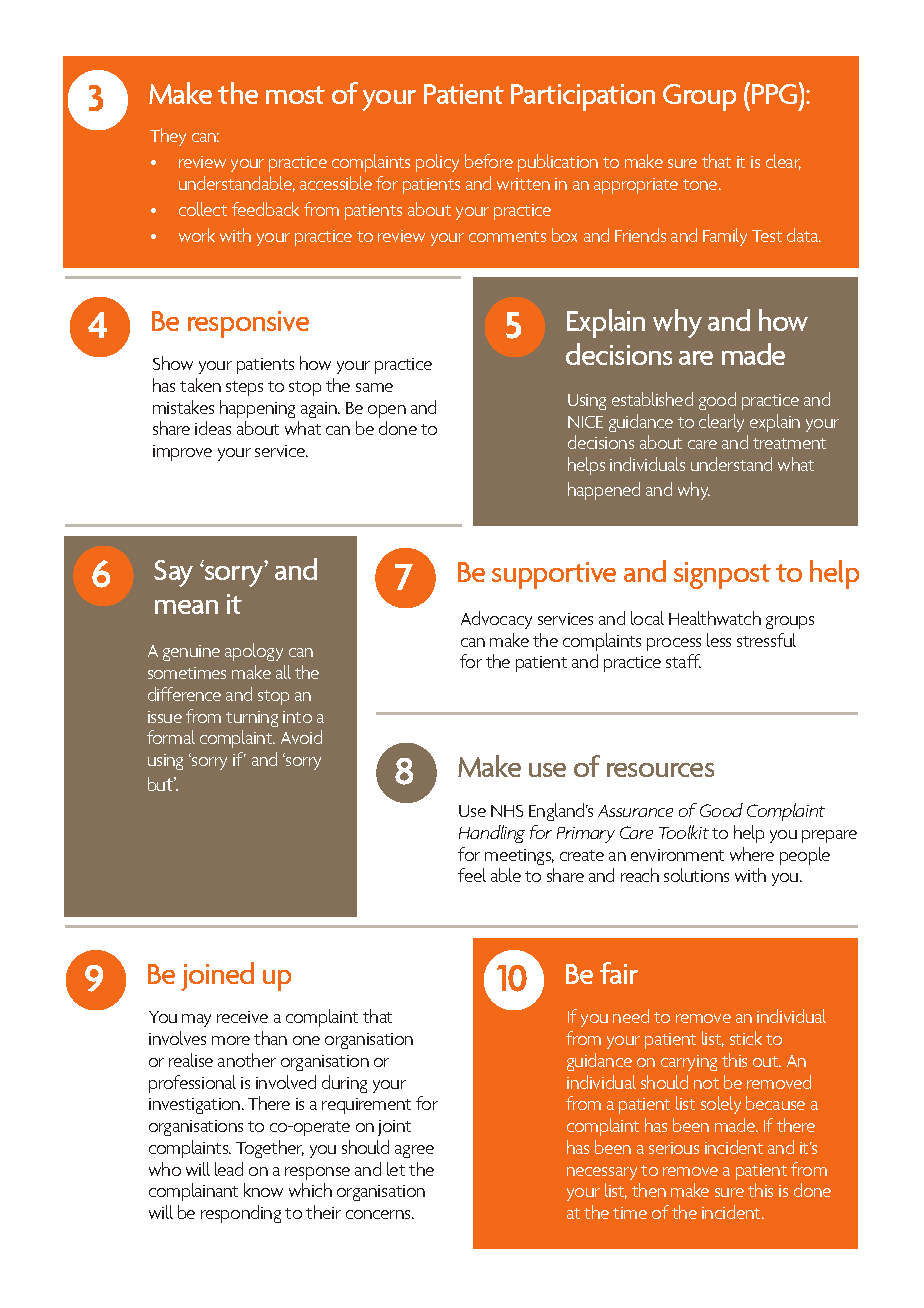 The width and height of the screenshot is (924, 1308). What do you see at coordinates (295, 95) in the screenshot?
I see `most` at bounding box center [295, 95].
